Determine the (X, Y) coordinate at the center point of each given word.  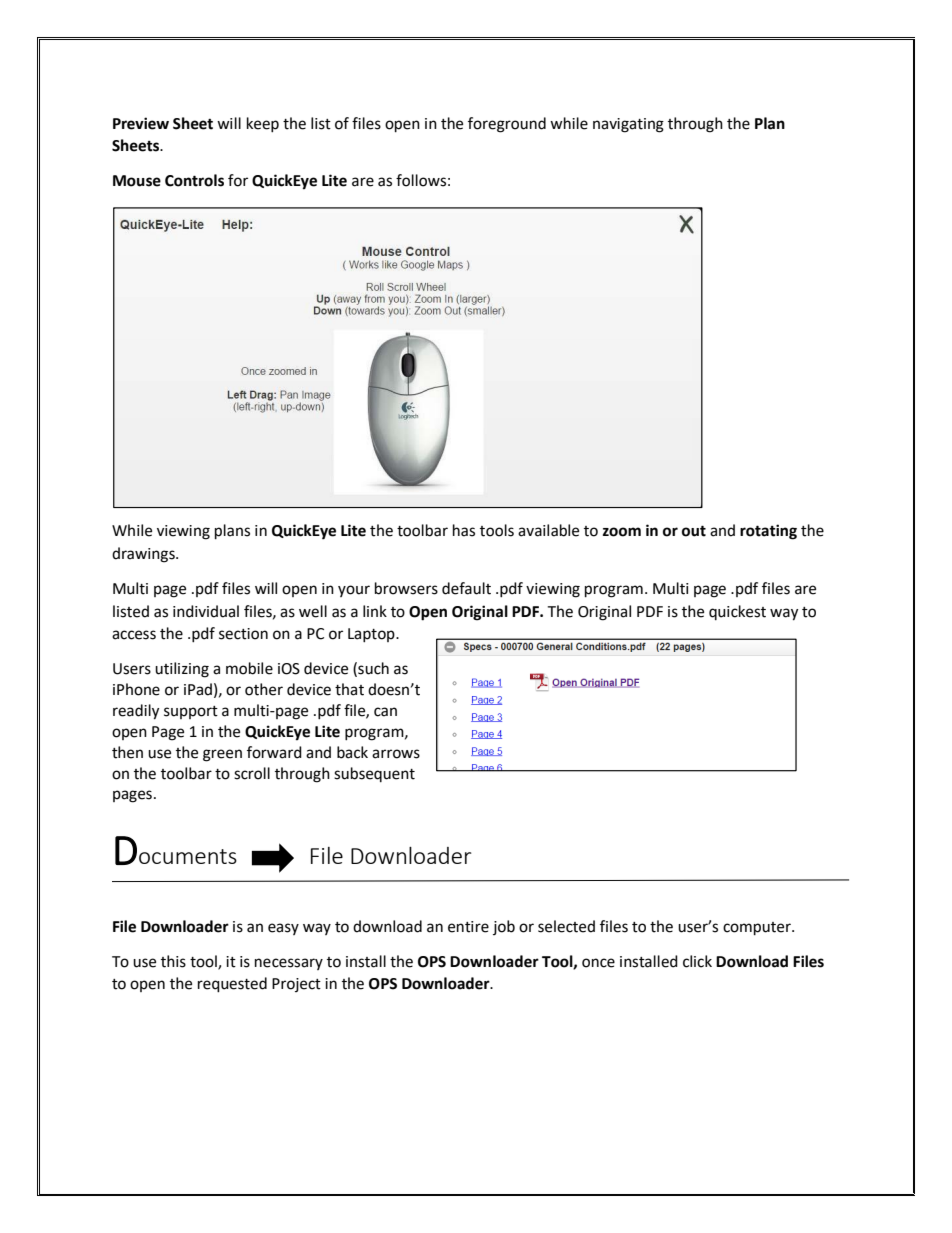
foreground (507, 125)
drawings (144, 555)
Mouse (137, 181)
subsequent (374, 774)
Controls (194, 180)
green (222, 755)
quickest (737, 612)
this (173, 961)
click (697, 961)
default (466, 588)
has (464, 530)
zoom (622, 532)
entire (468, 927)
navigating (628, 125)
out (694, 531)
